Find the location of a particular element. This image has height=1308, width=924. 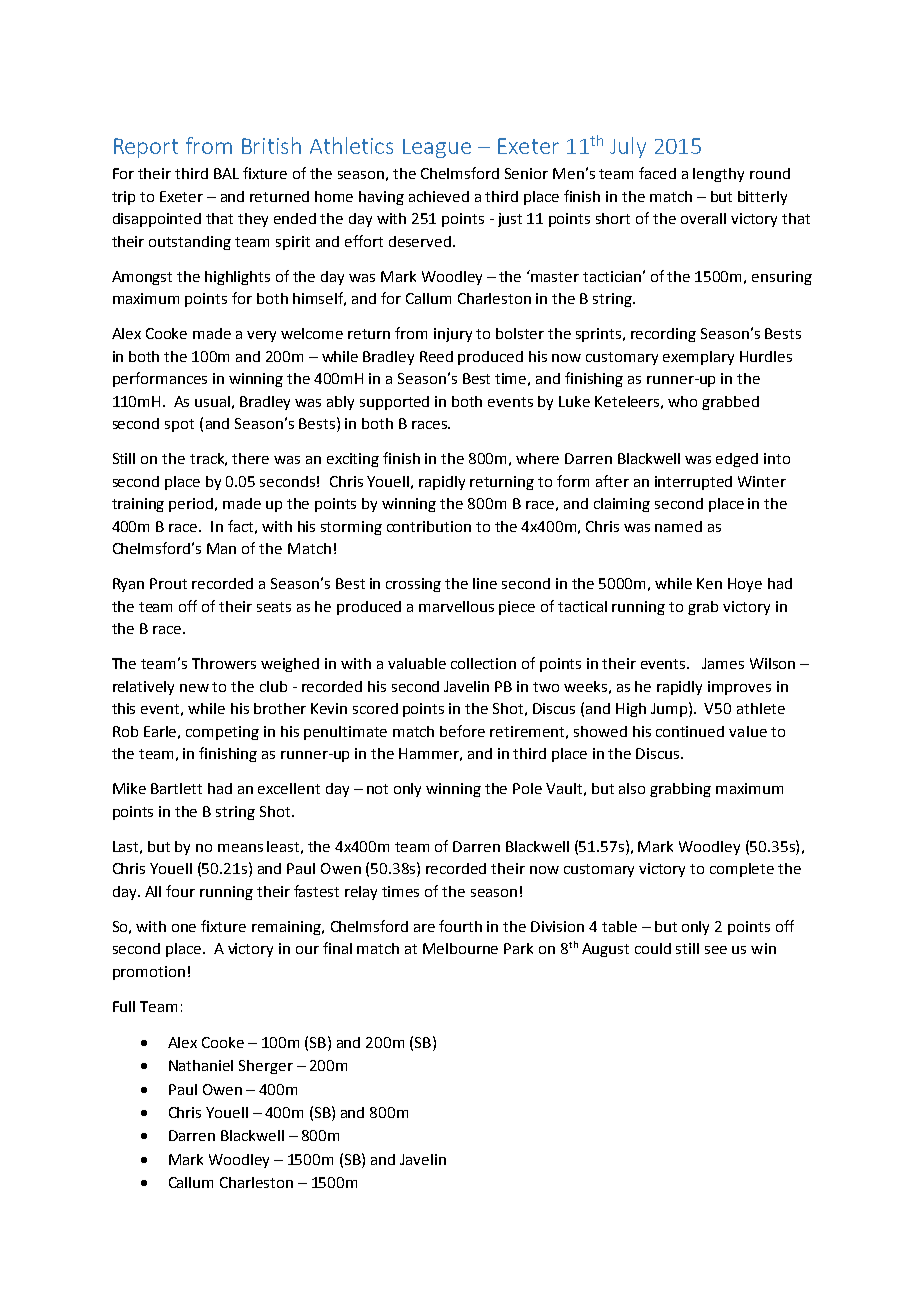

lengthy is located at coordinates (718, 175).
